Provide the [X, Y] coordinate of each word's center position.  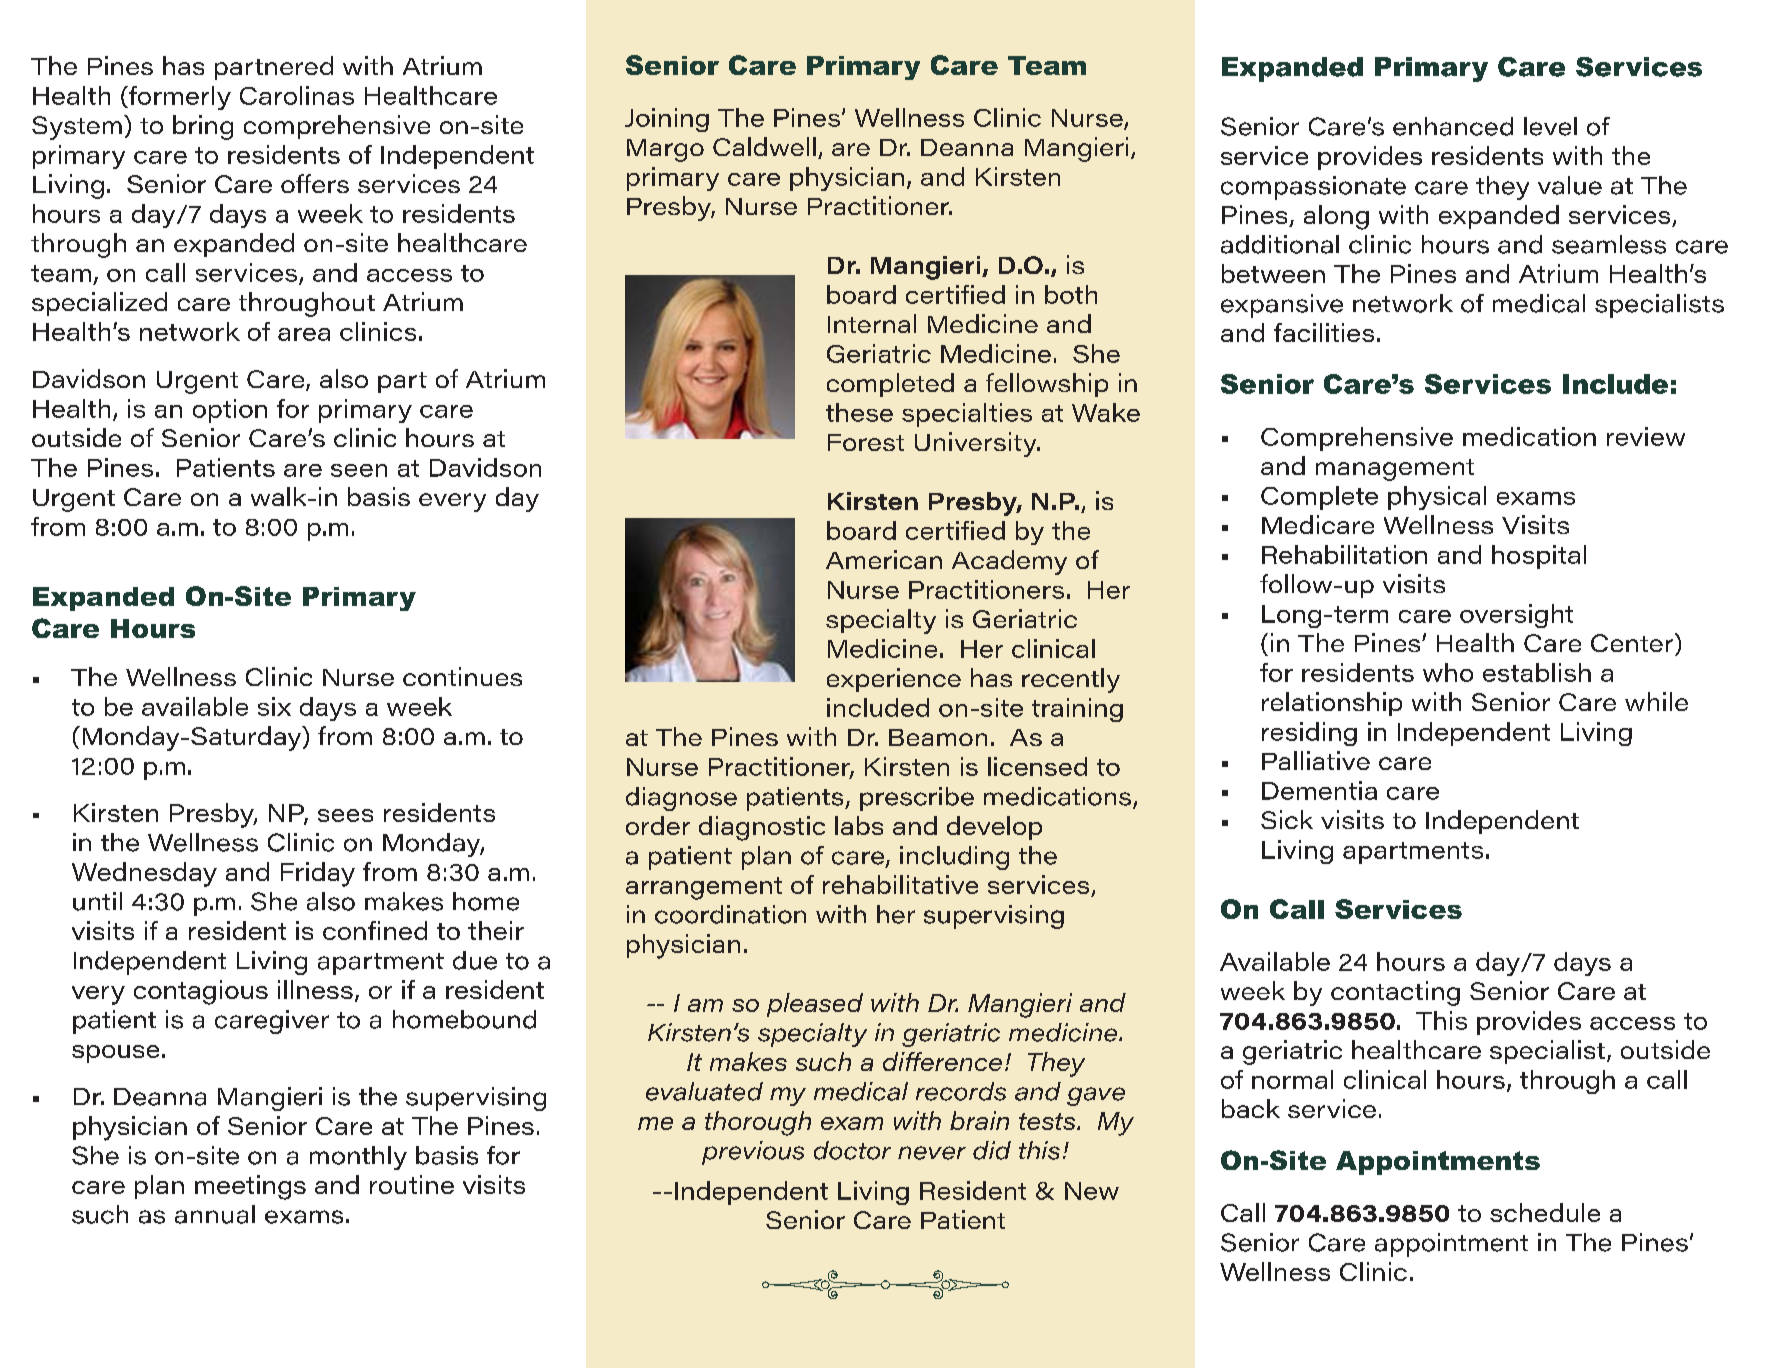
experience [894, 680]
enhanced [1453, 126]
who [1448, 672]
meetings [250, 1187]
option [230, 411]
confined [375, 930]
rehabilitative [900, 884]
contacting [1395, 993]
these [859, 412]
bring [203, 127]
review [1646, 436]
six [274, 706]
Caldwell [764, 146]
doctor [852, 1150]
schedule [1545, 1212]
